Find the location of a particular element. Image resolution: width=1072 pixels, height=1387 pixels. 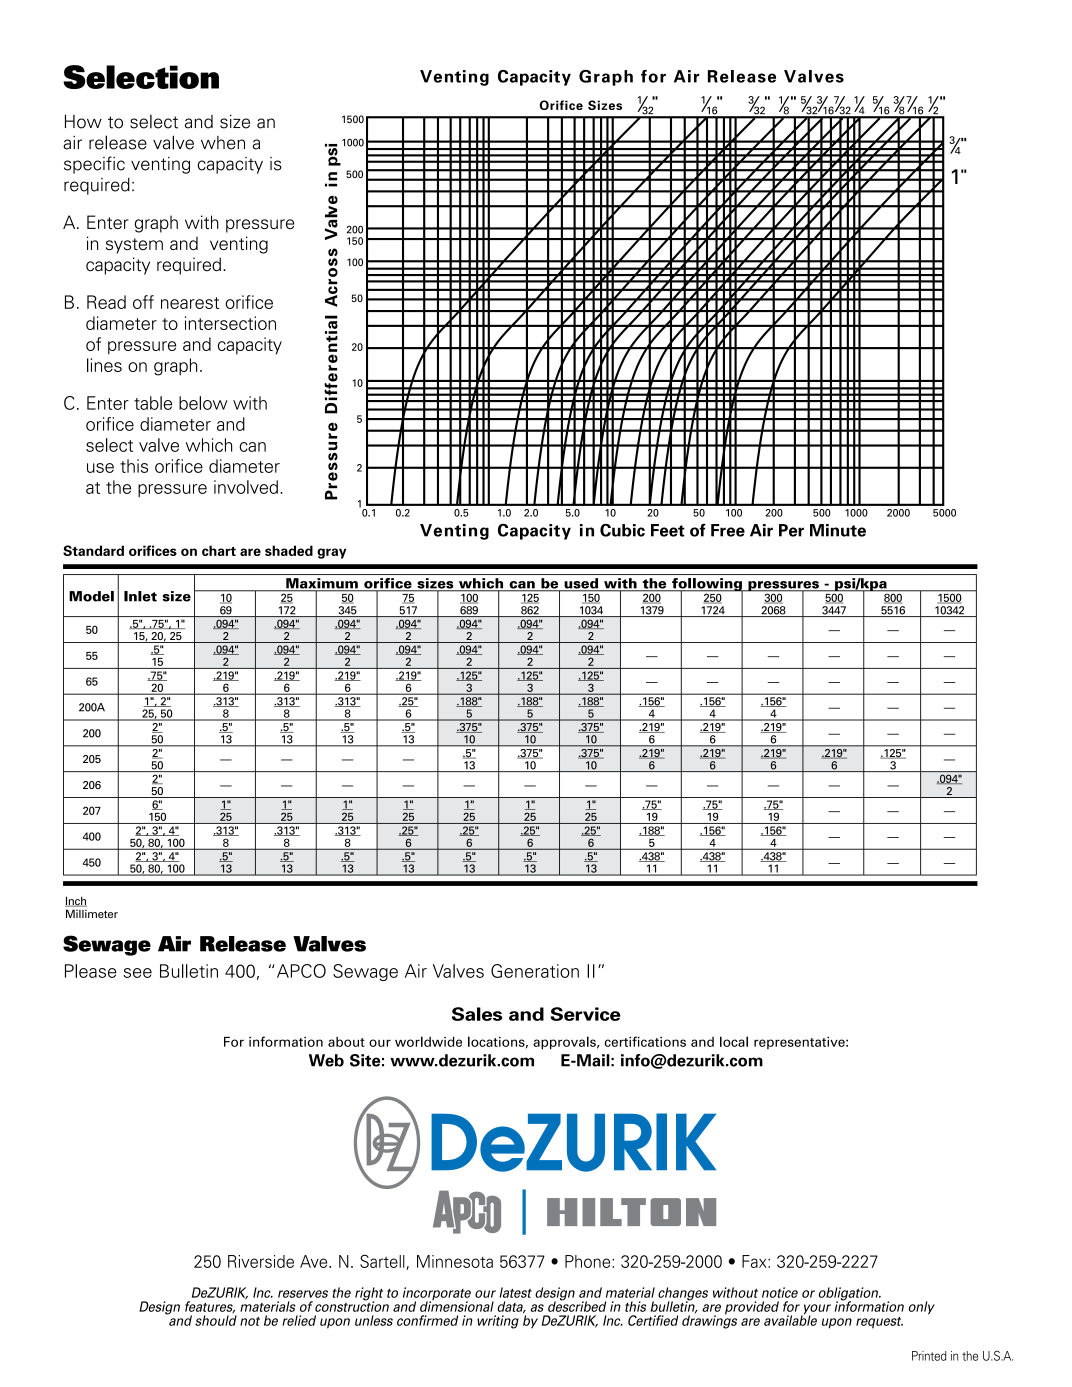

Per is located at coordinates (791, 530).
